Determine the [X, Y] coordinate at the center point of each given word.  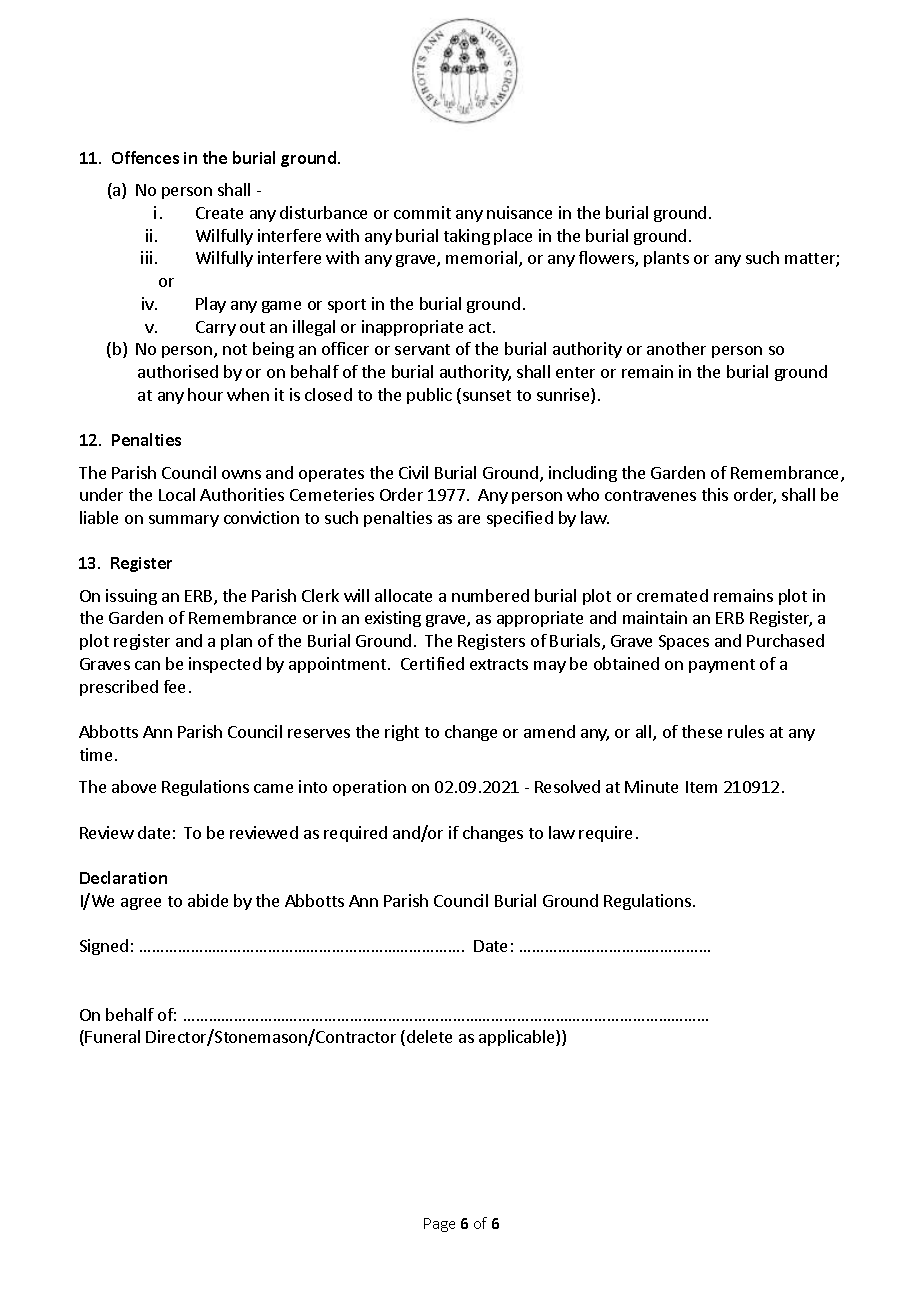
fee [174, 686]
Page [439, 1225]
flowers [607, 259]
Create [219, 213]
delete [429, 1036]
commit [422, 212]
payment [722, 666]
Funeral [112, 1036]
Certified [432, 663]
